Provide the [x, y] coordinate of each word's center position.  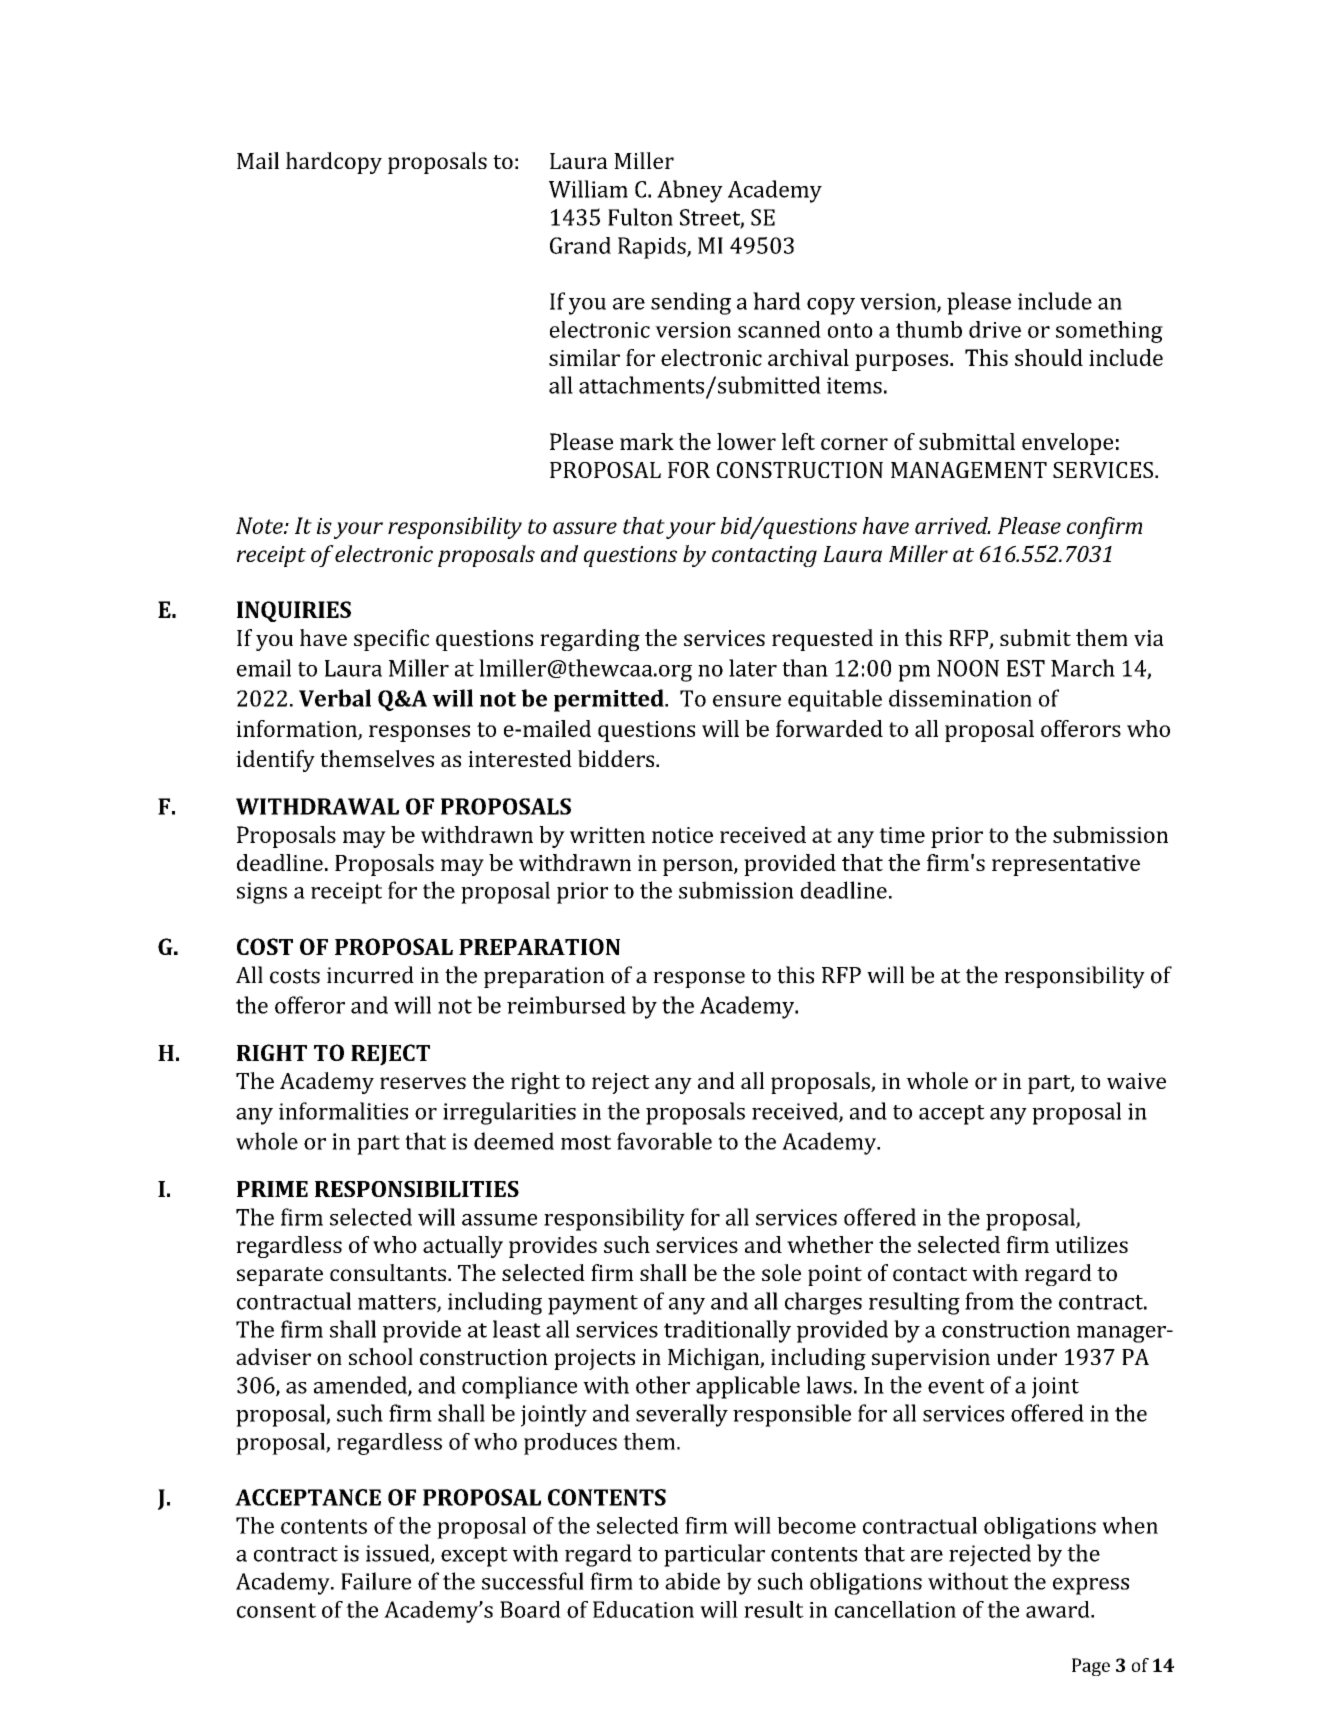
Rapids [653, 248]
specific [391, 640]
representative [1066, 865]
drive [995, 329]
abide [692, 1581]
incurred [370, 975]
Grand [580, 245]
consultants [388, 1272]
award [1059, 1609]
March [1083, 668]
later [753, 668]
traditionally [727, 1331]
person [699, 867]
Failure [376, 1581]
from [989, 1301]
